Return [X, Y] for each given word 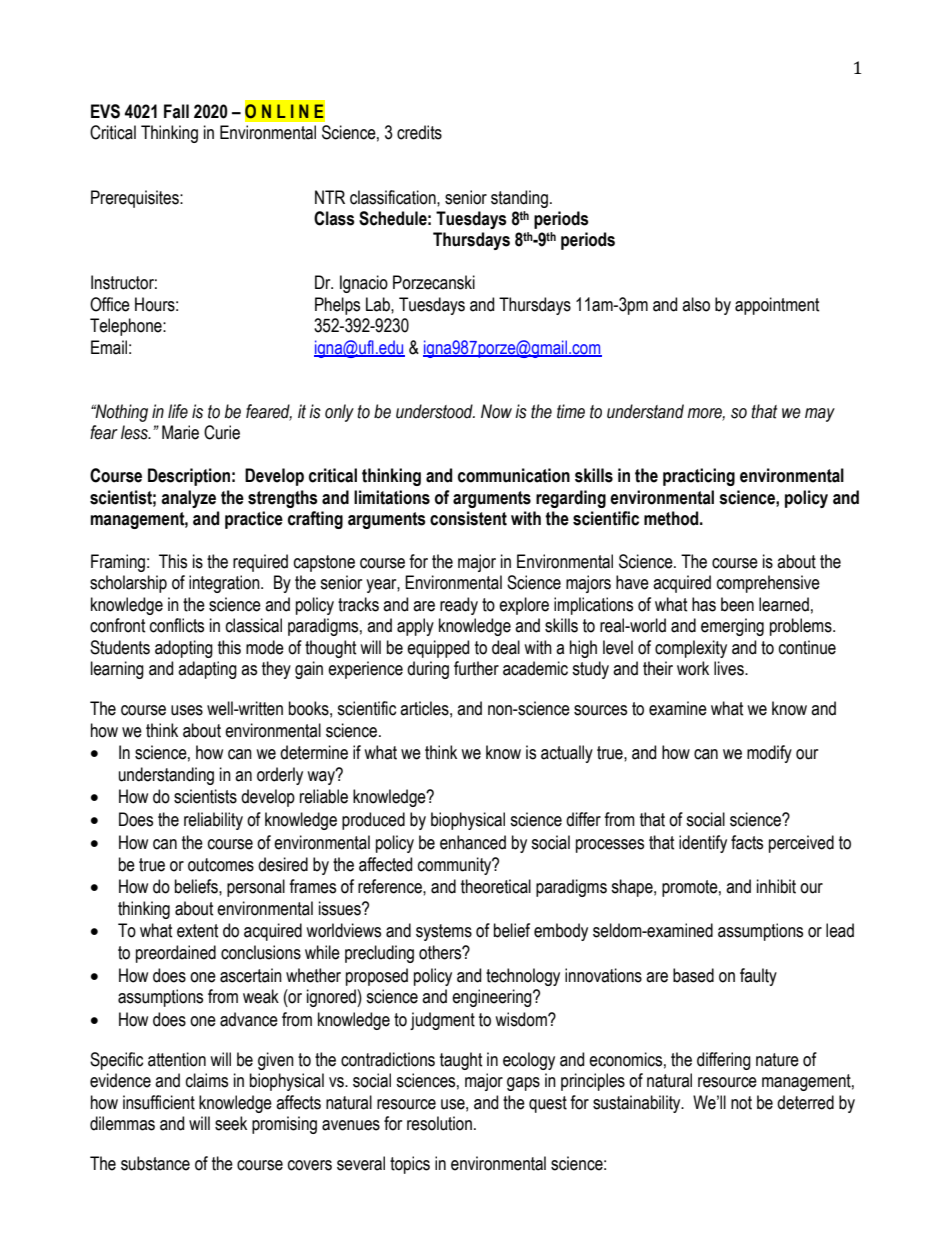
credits [419, 132]
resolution [439, 1123]
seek [231, 1123]
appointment [777, 306]
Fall [176, 111]
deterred [805, 1102]
